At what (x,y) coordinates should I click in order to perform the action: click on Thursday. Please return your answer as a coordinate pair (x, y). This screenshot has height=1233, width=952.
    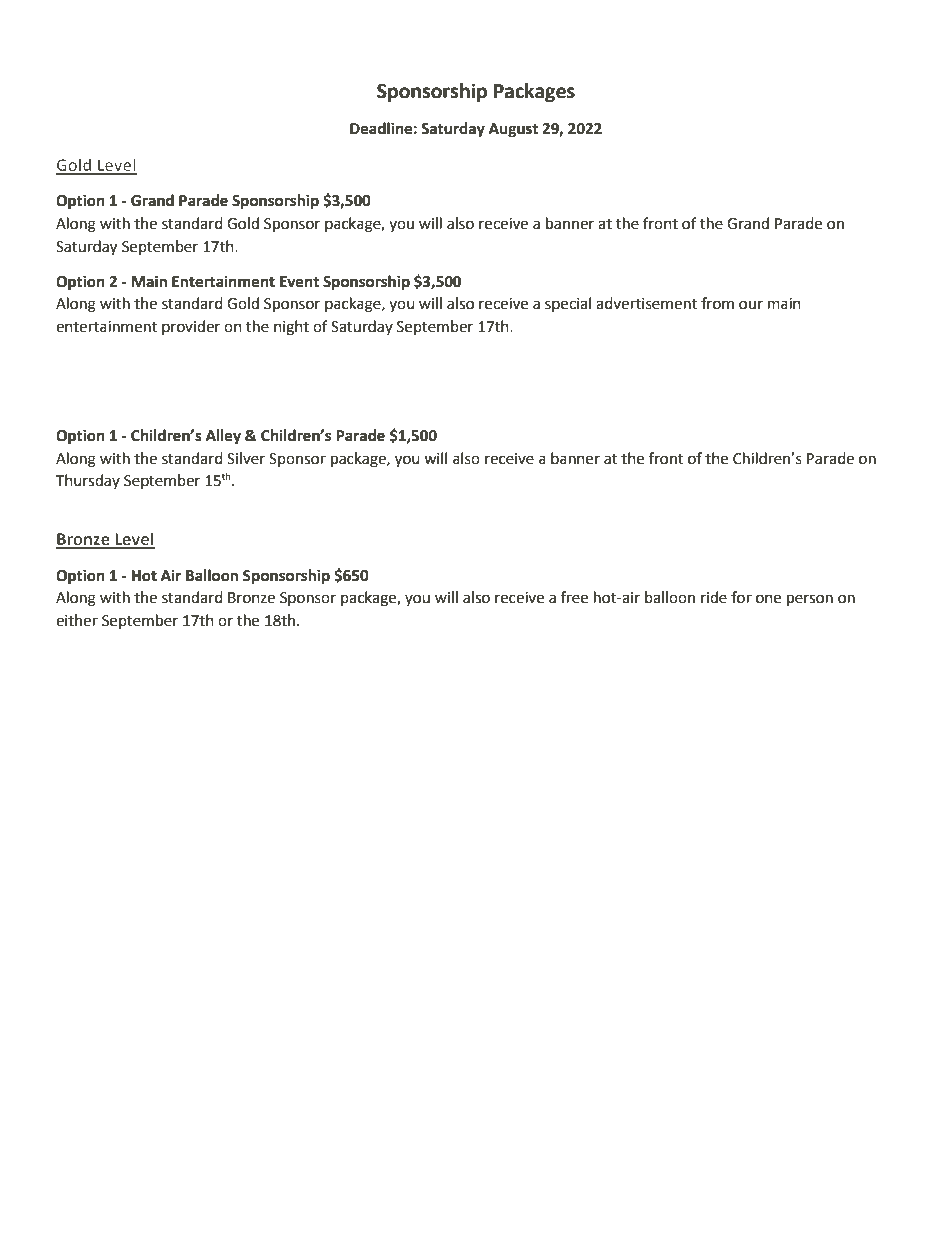
    Looking at the image, I should click on (88, 481).
